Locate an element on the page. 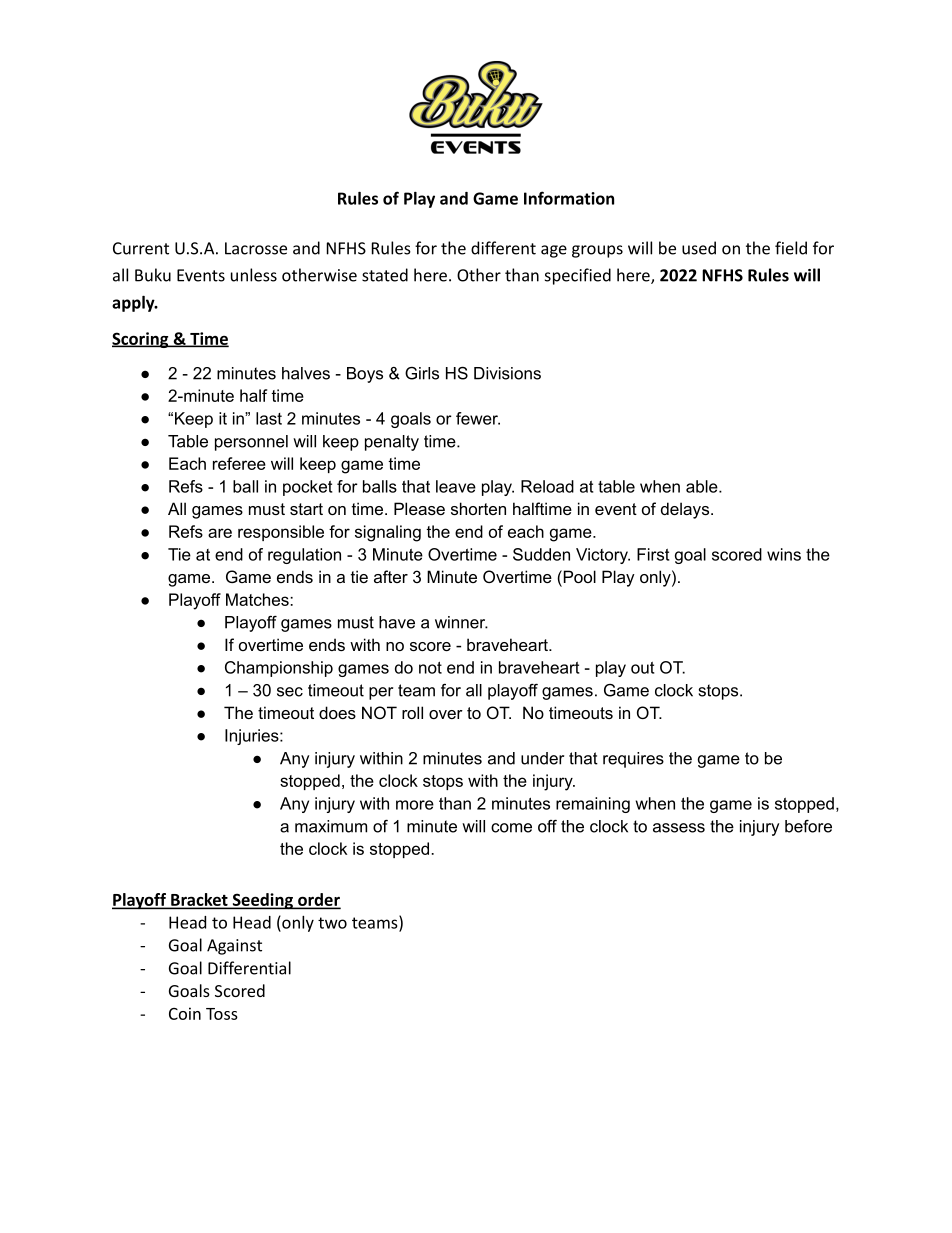 This page has height=1233, width=952. age is located at coordinates (554, 251).
